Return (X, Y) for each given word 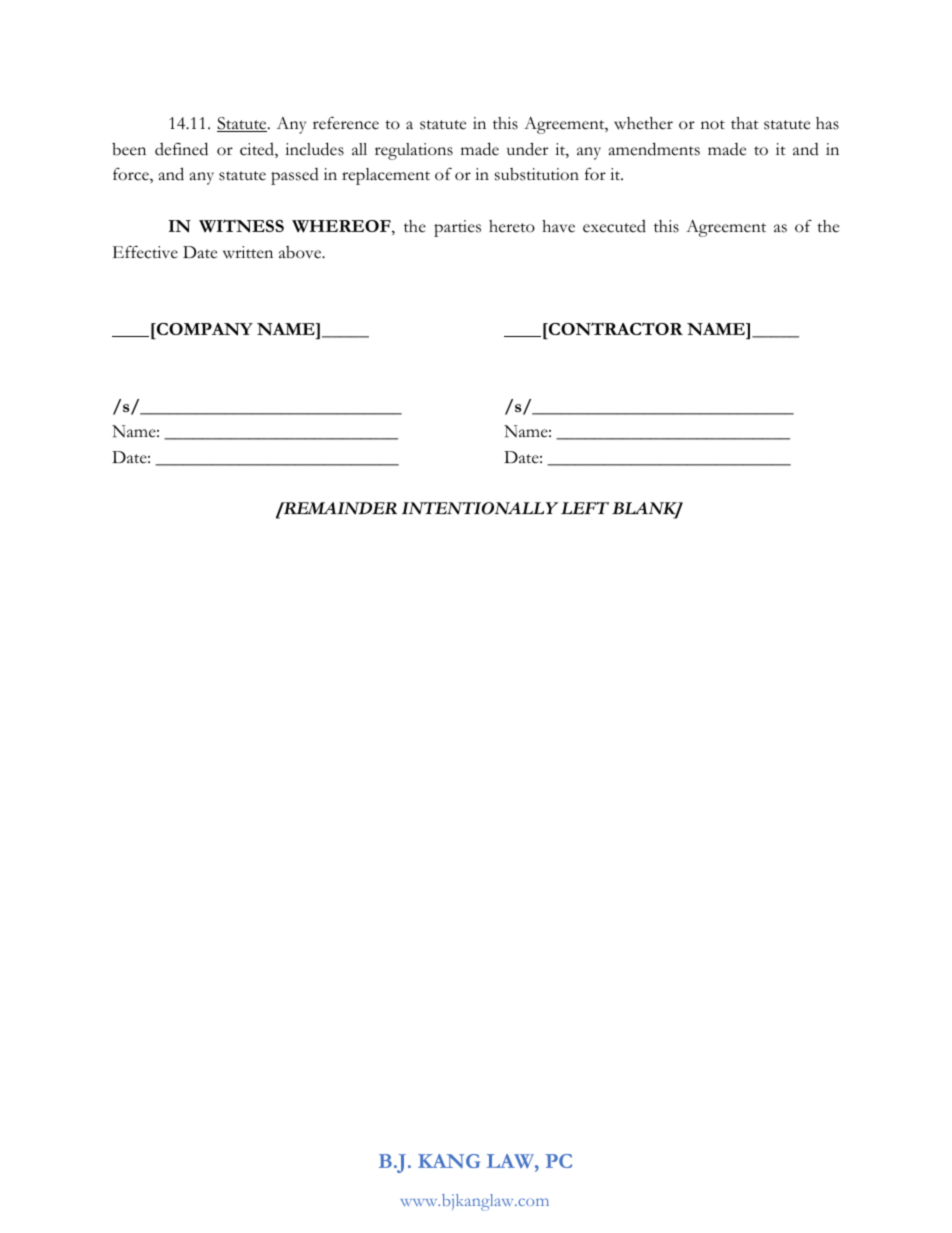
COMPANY (203, 329)
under (527, 149)
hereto (512, 226)
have (558, 226)
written (248, 252)
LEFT (585, 508)
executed (614, 226)
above (301, 252)
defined (181, 149)
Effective (145, 252)
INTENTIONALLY (480, 508)
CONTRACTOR (614, 329)
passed (295, 176)
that (745, 123)
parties (457, 228)
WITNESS (241, 226)
